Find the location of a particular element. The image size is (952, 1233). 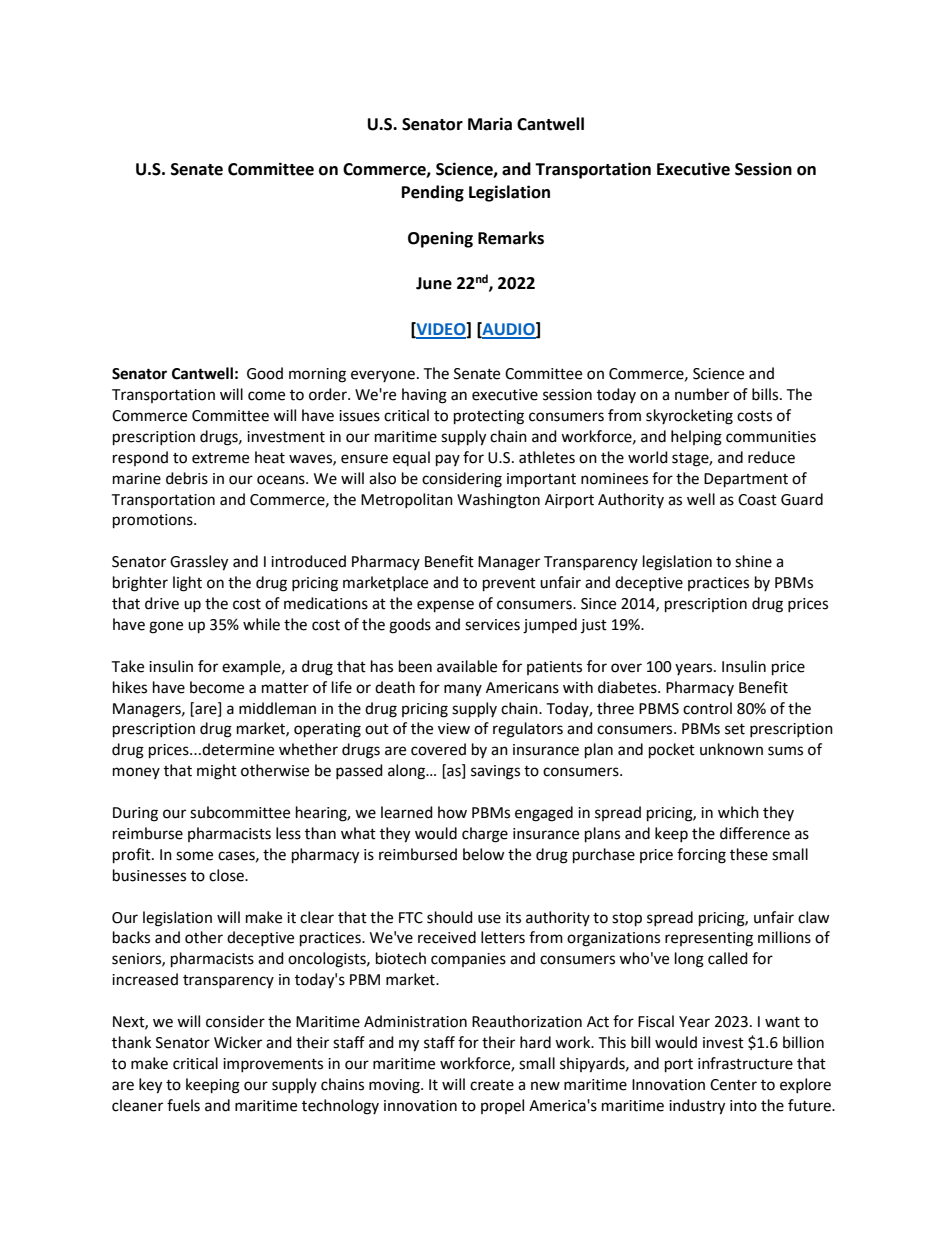

Pending is located at coordinates (433, 193).
